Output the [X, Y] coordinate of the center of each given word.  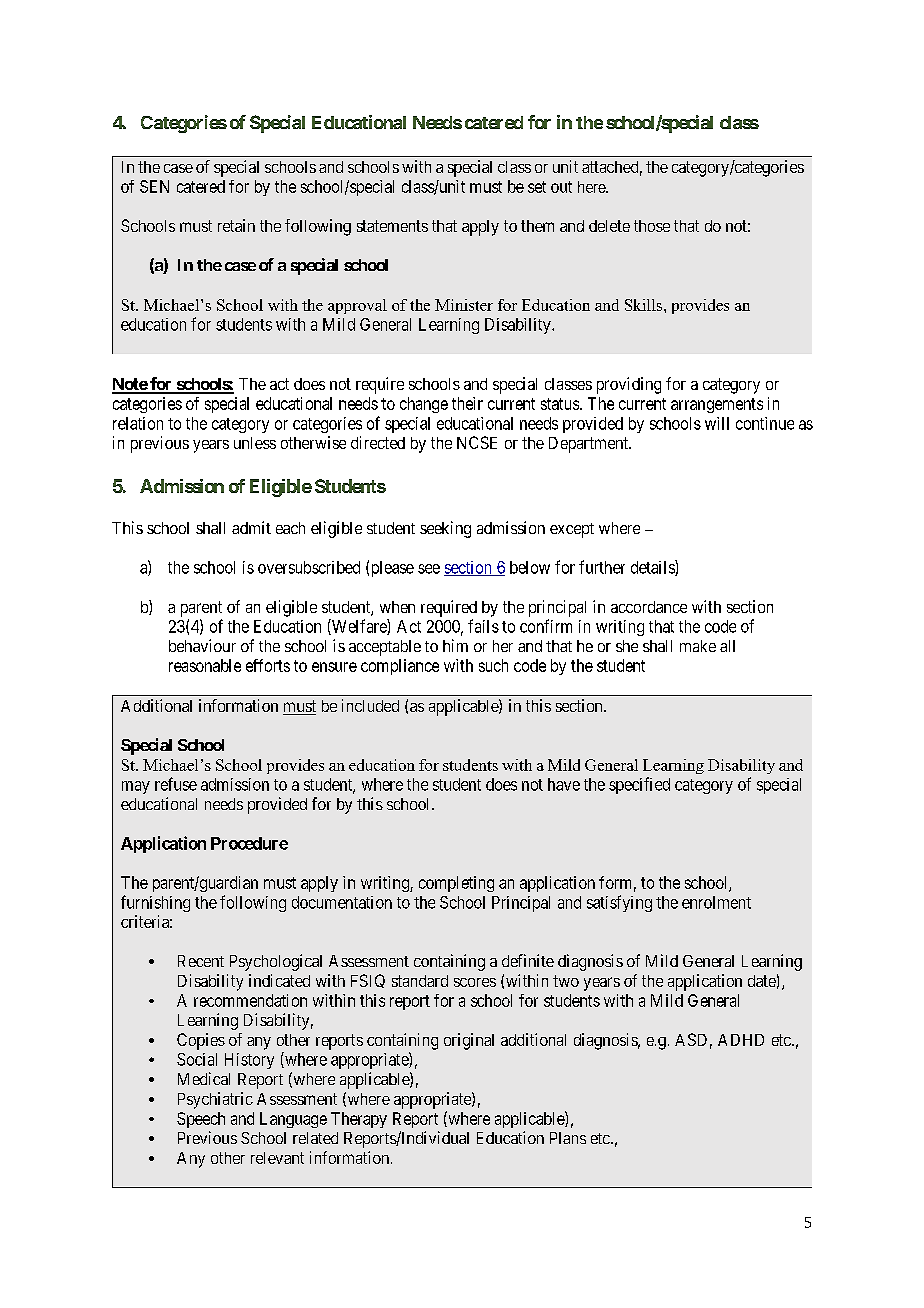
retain [236, 225]
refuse [176, 784]
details [653, 568]
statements [392, 226]
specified [639, 785]
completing [456, 884]
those [652, 226]
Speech [201, 1120]
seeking [445, 529]
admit [251, 527]
